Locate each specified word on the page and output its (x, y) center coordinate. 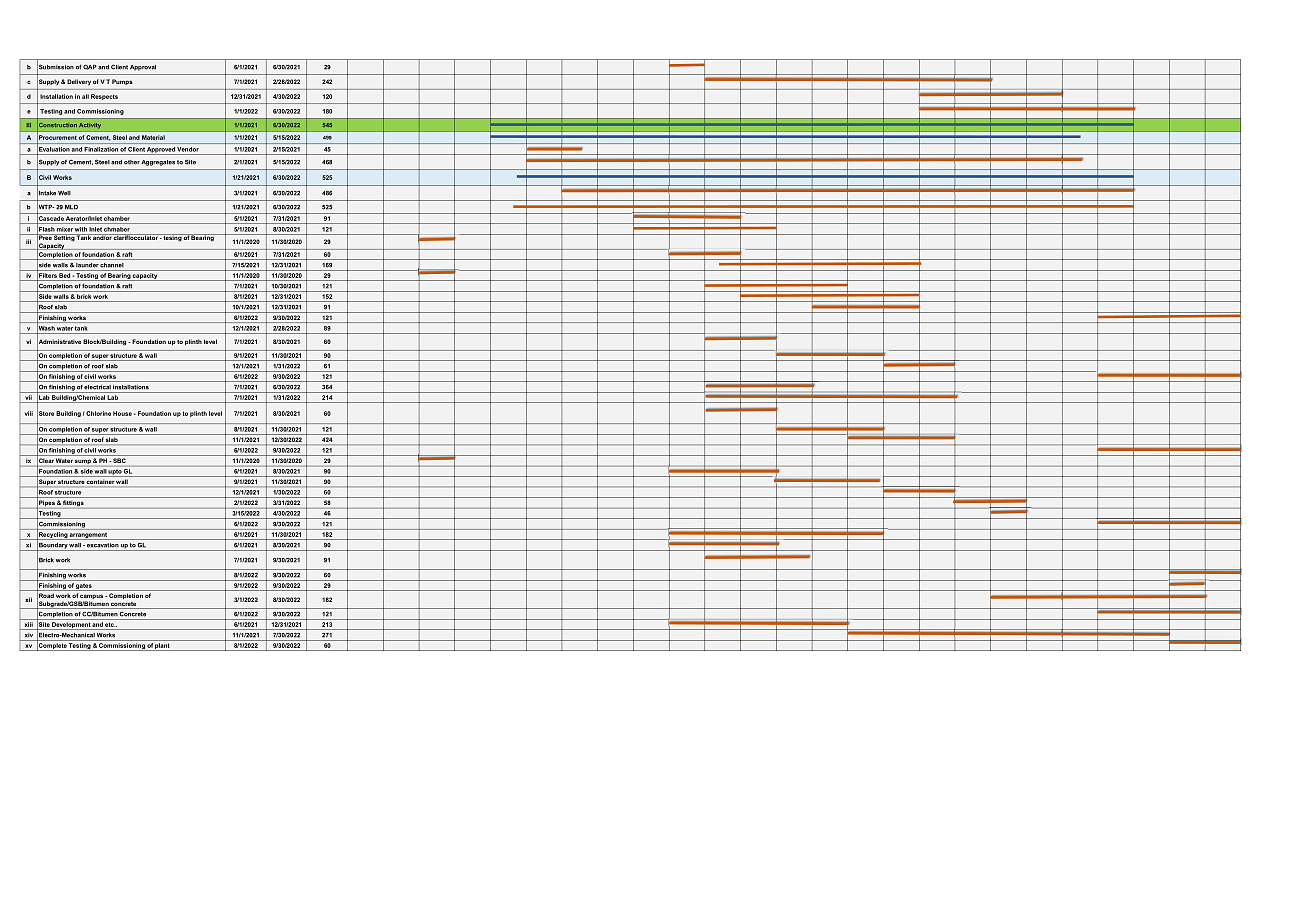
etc (110, 625)
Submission (55, 67)
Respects (104, 97)
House (122, 413)
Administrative (59, 342)
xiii (29, 624)
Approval (143, 68)
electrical (97, 387)
